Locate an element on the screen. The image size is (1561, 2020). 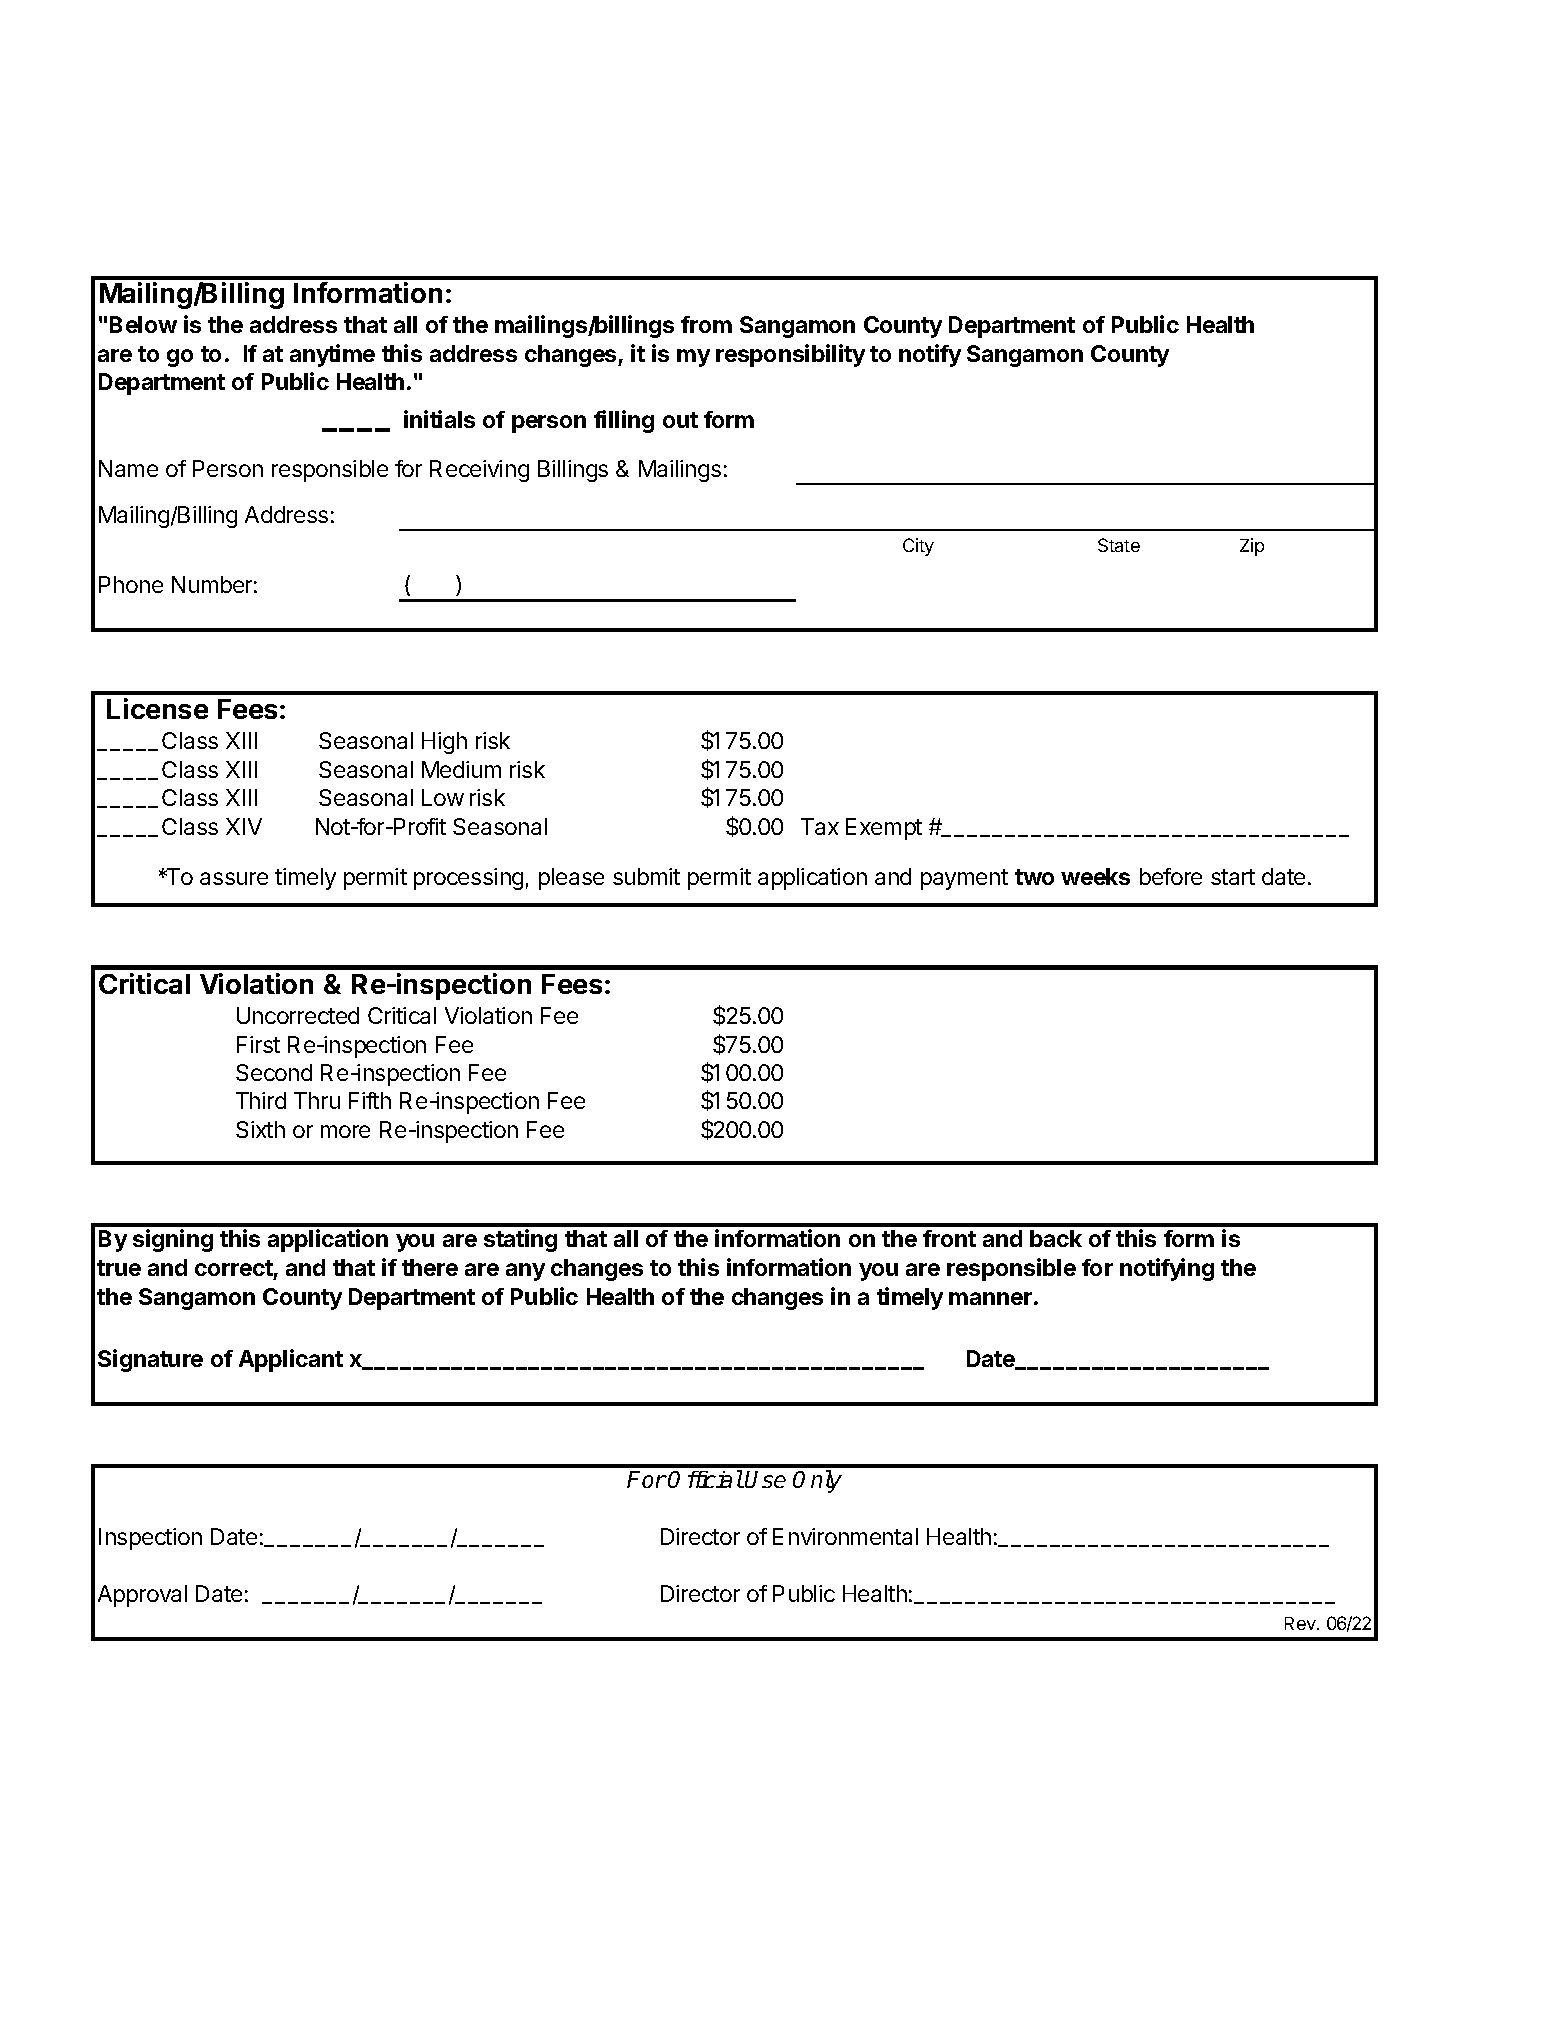
Exempt is located at coordinates (884, 829).
